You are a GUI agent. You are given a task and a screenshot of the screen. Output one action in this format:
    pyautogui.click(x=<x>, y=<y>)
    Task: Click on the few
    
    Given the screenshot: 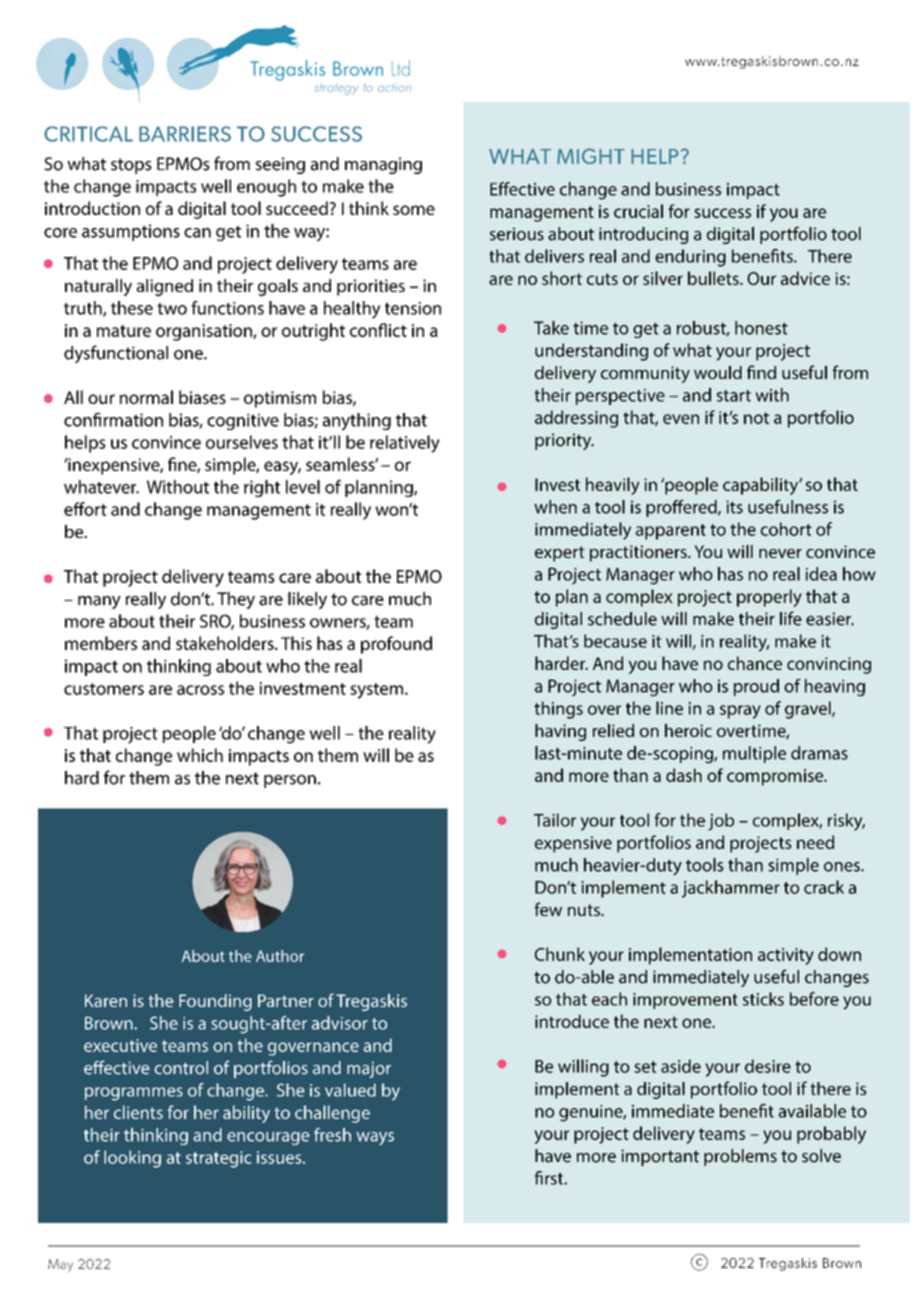 What is the action you would take?
    pyautogui.click(x=548, y=909)
